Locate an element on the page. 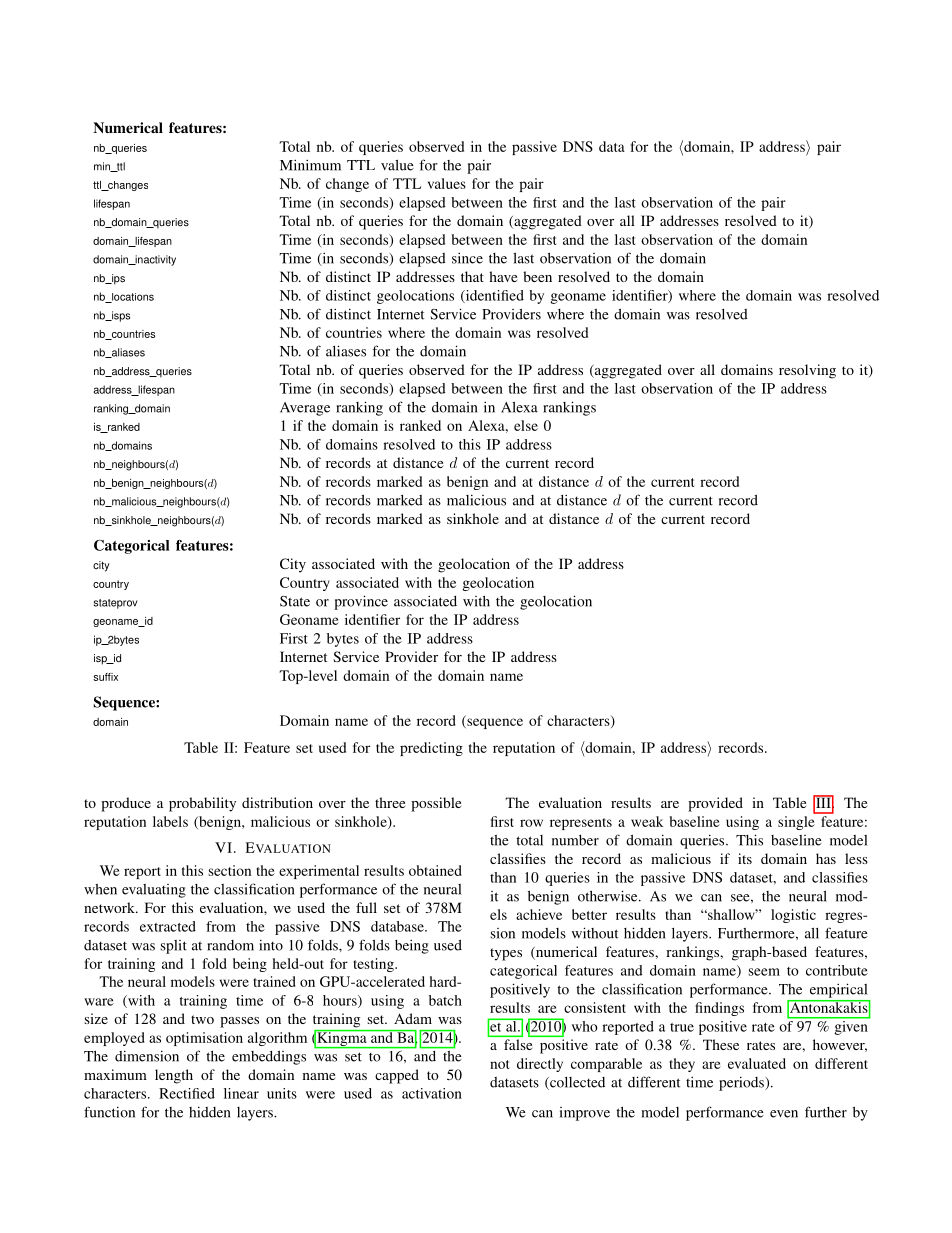 The width and height of the page is (952, 1233). possible is located at coordinates (436, 804).
